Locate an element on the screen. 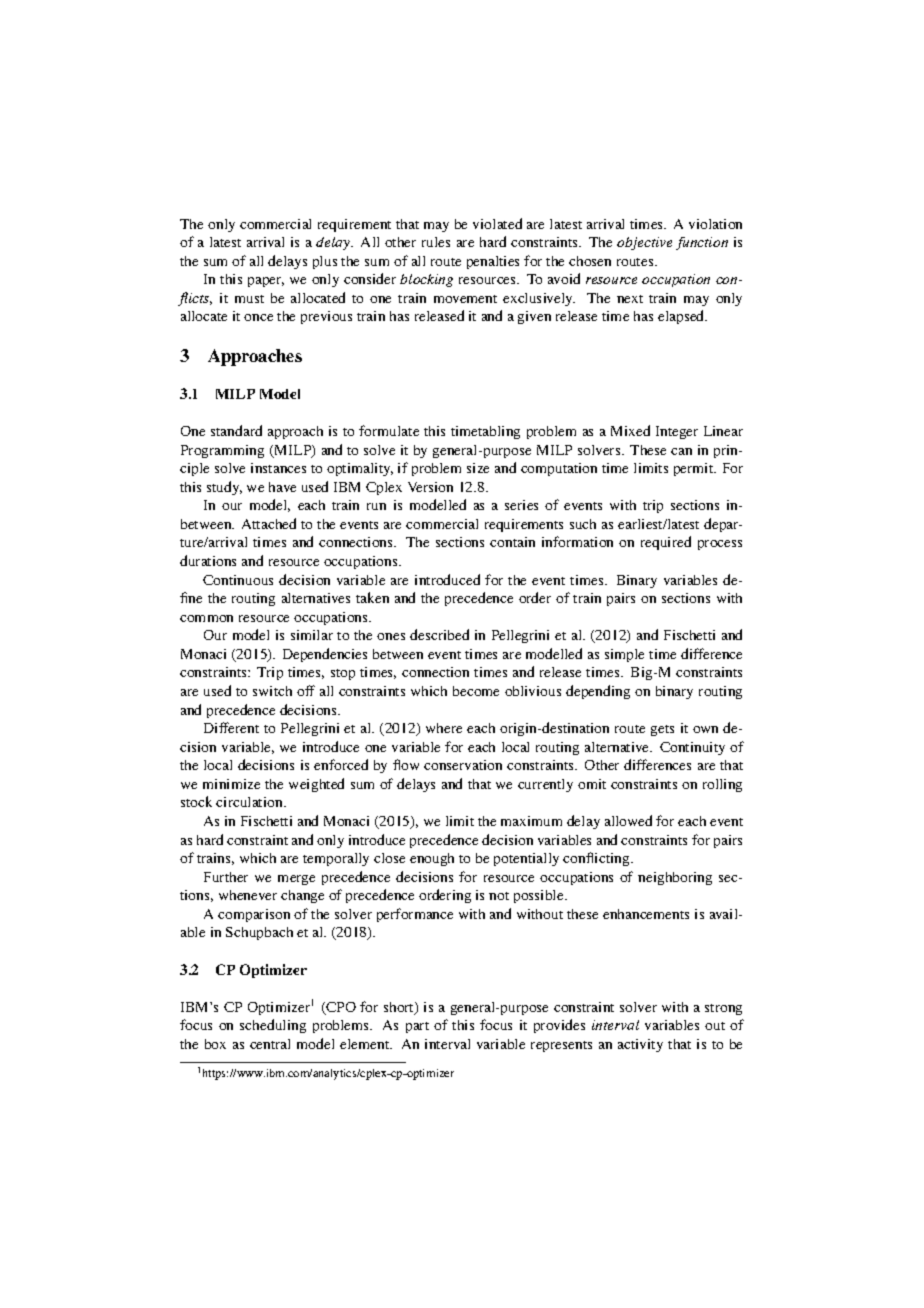 The height and width of the screenshot is (1308, 924). have is located at coordinates (282, 487).
